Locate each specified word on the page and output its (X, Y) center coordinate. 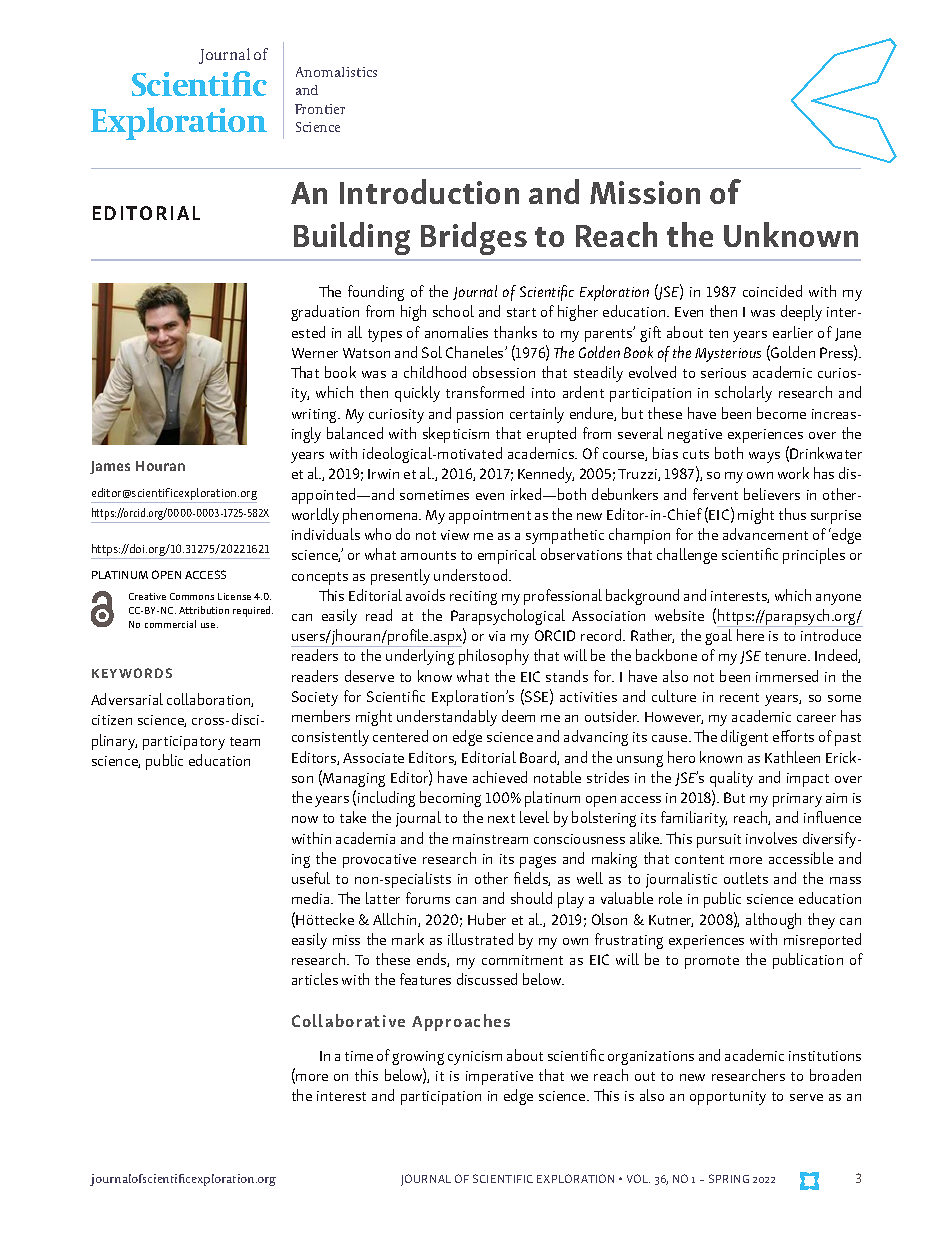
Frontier (320, 109)
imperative (499, 1078)
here (750, 635)
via (497, 636)
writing (316, 416)
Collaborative (348, 1020)
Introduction (429, 191)
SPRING (729, 1178)
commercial (170, 624)
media (312, 898)
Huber (487, 919)
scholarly (743, 394)
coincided (772, 291)
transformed (485, 392)
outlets (746, 878)
